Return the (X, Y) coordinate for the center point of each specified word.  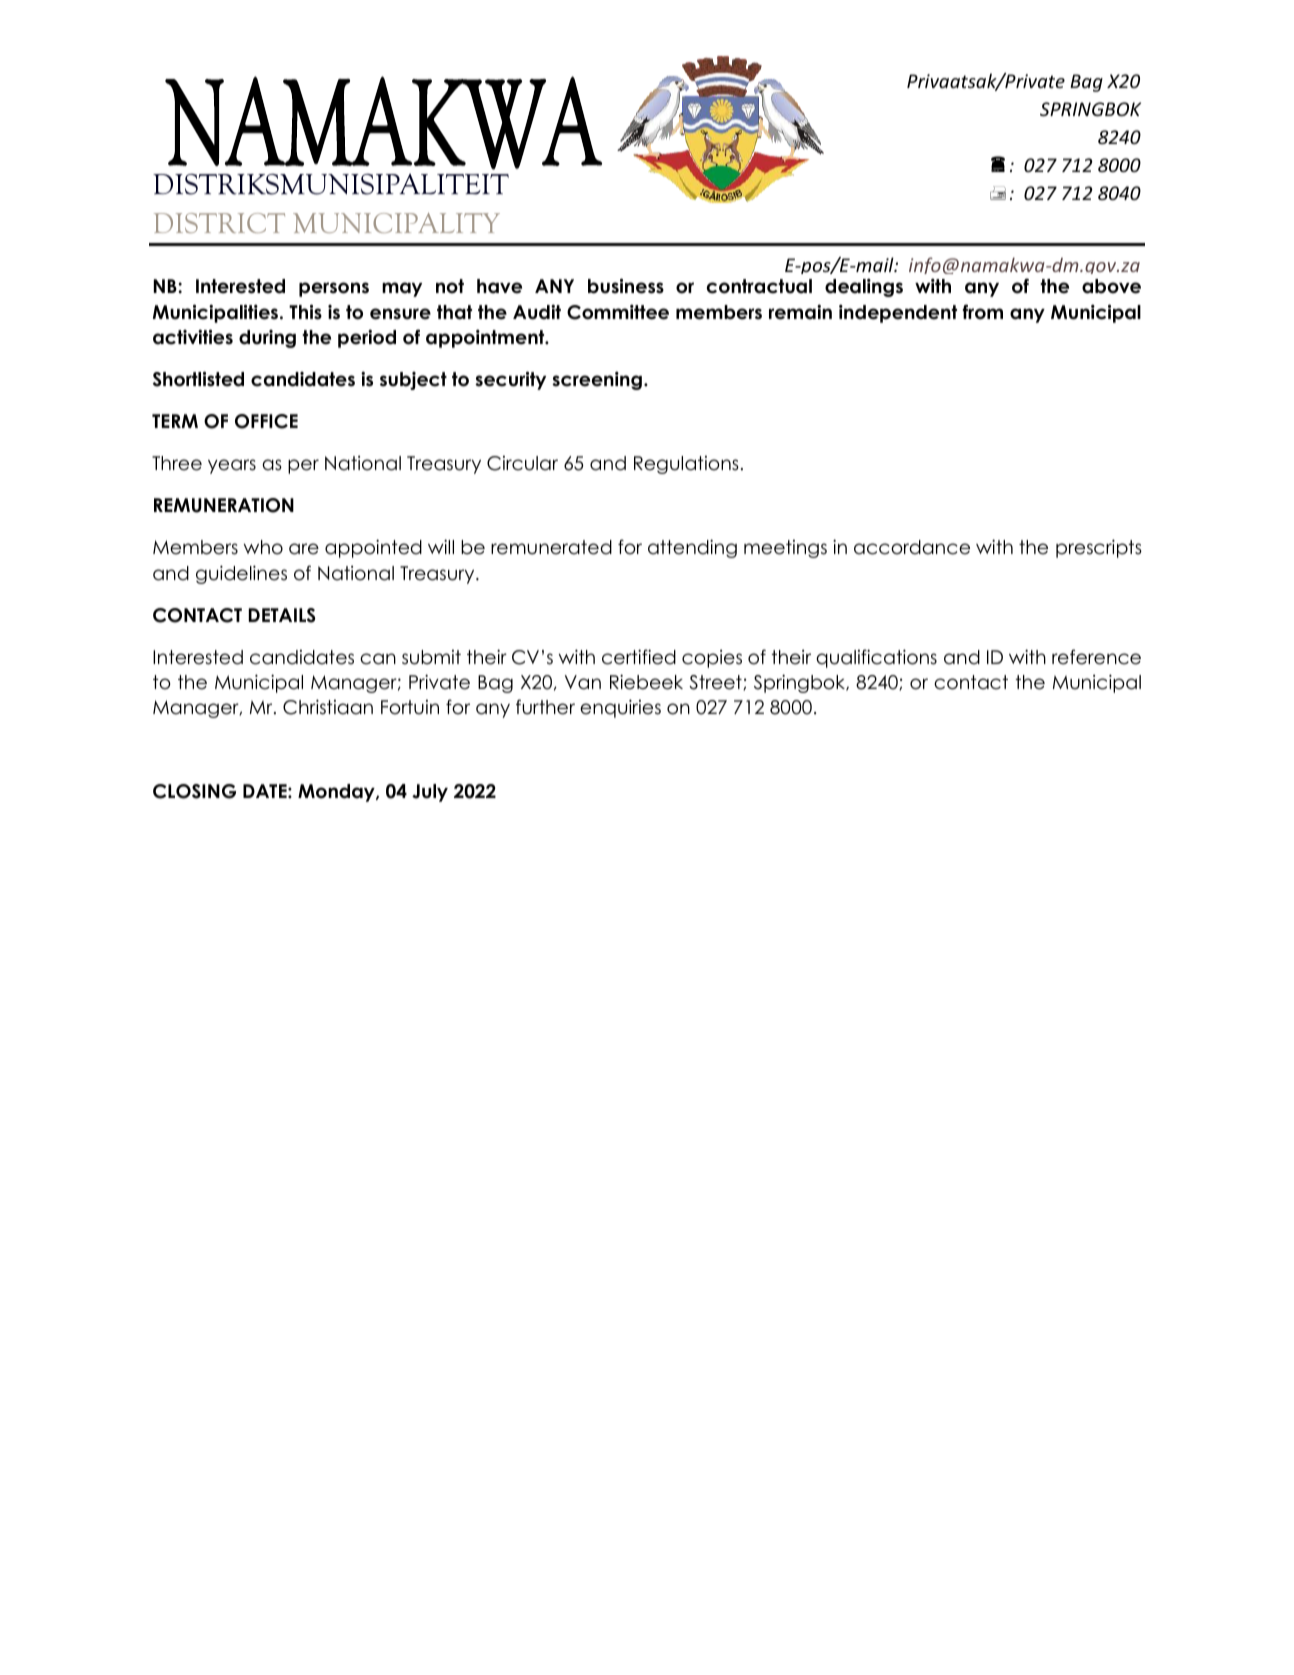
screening (597, 380)
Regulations (686, 465)
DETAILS (282, 615)
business (626, 286)
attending (692, 548)
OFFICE (266, 421)
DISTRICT (219, 223)
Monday (337, 793)
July (430, 793)
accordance (912, 547)
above (1111, 286)
